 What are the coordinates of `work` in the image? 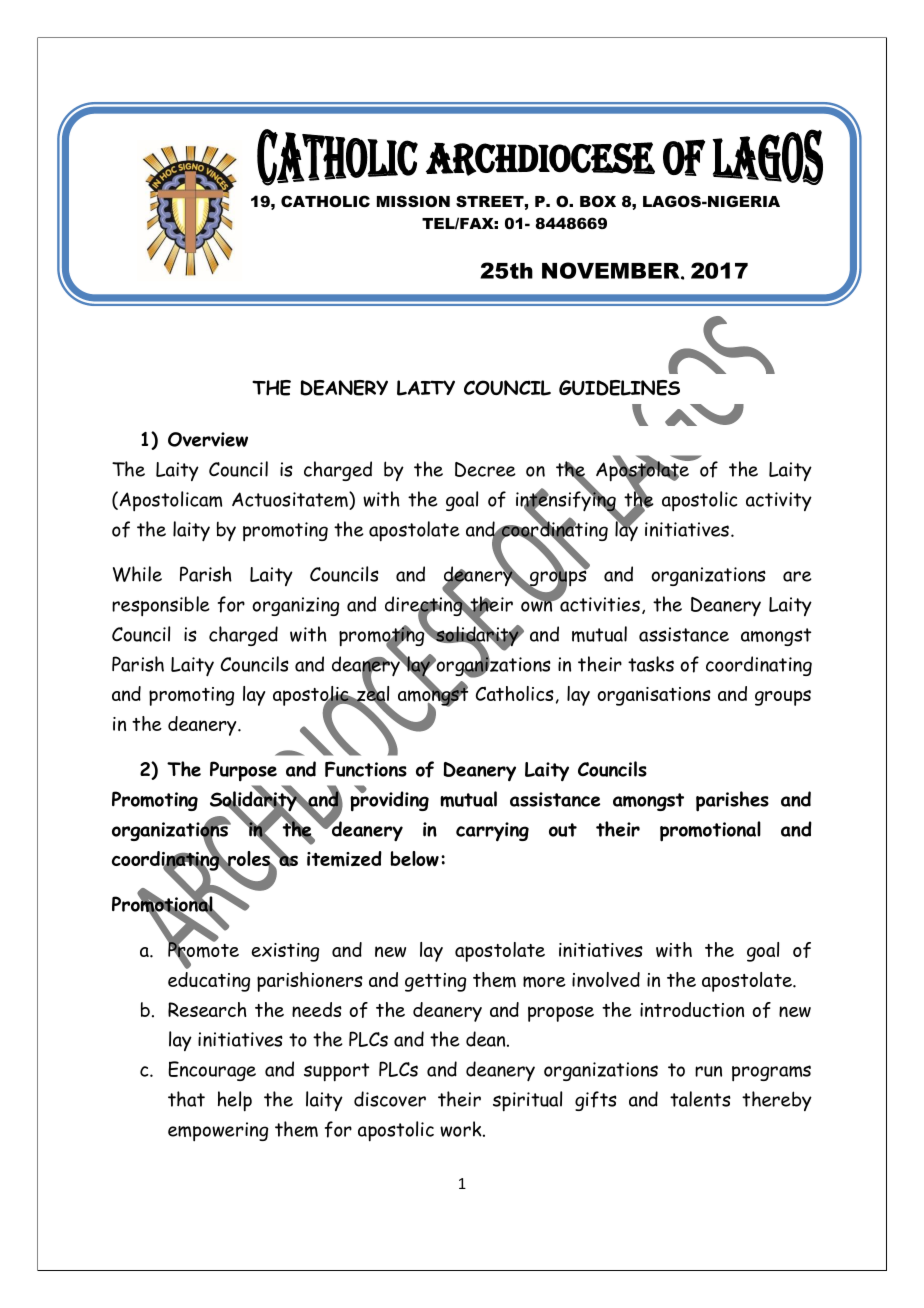 It's located at (462, 1129).
